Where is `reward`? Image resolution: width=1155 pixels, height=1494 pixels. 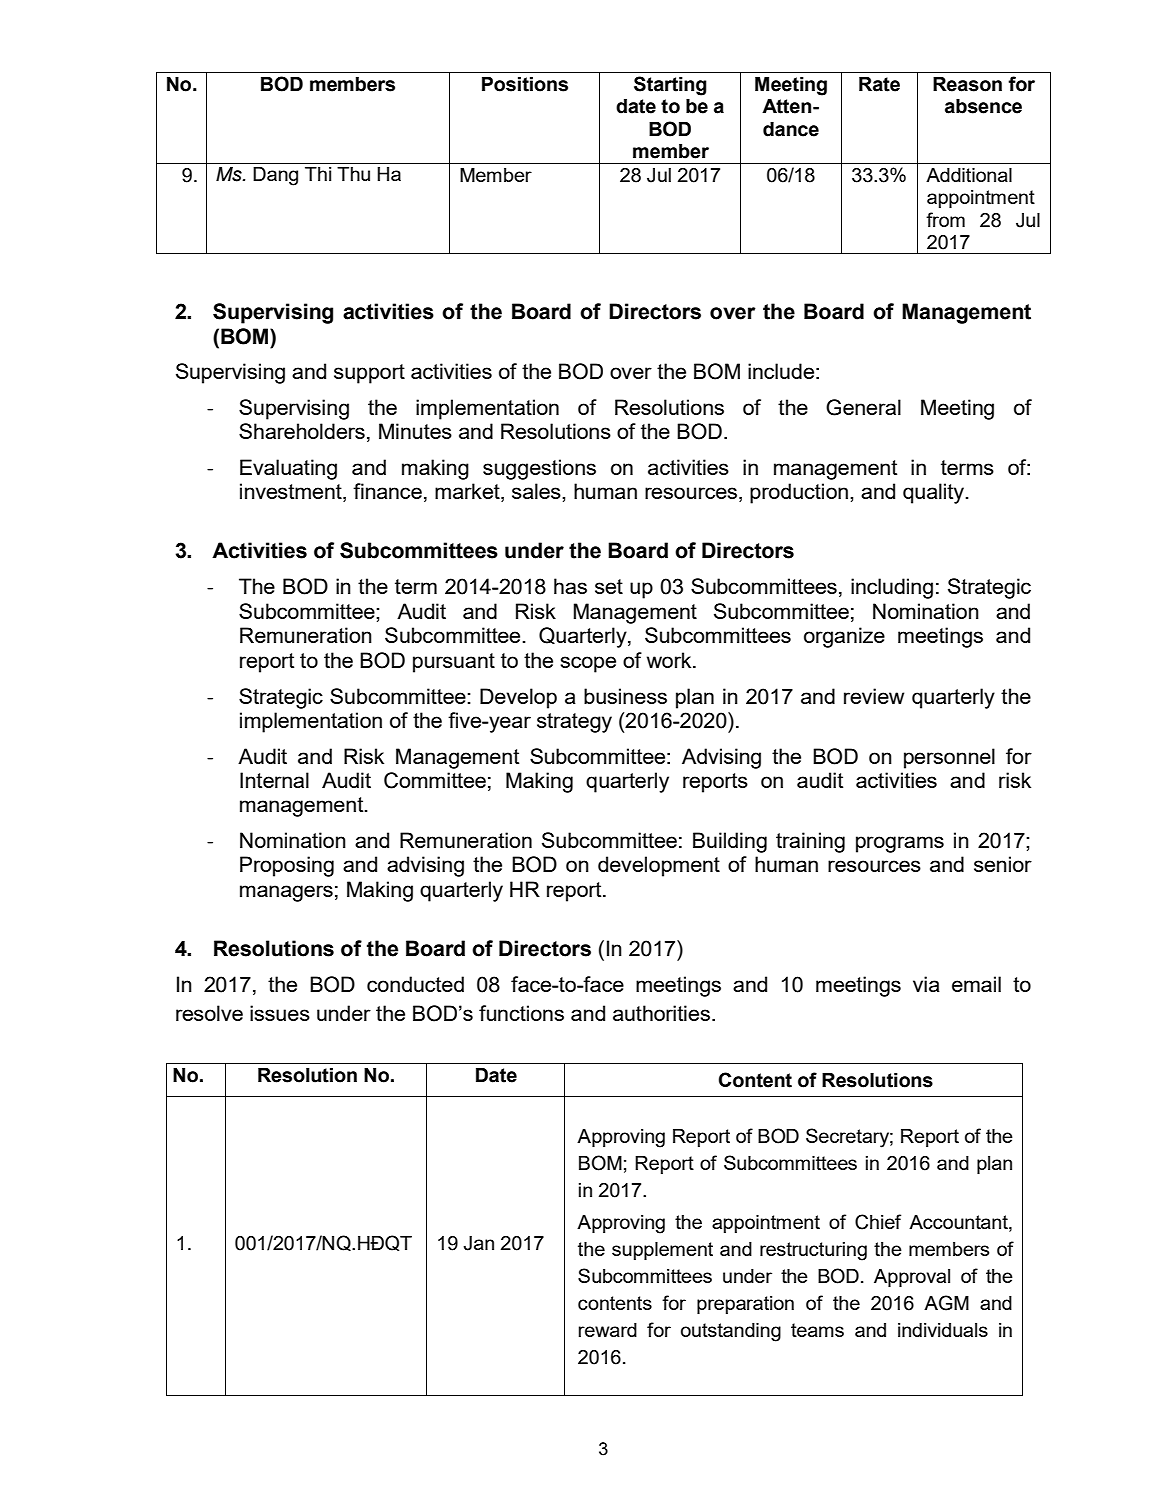
reward is located at coordinates (608, 1330).
